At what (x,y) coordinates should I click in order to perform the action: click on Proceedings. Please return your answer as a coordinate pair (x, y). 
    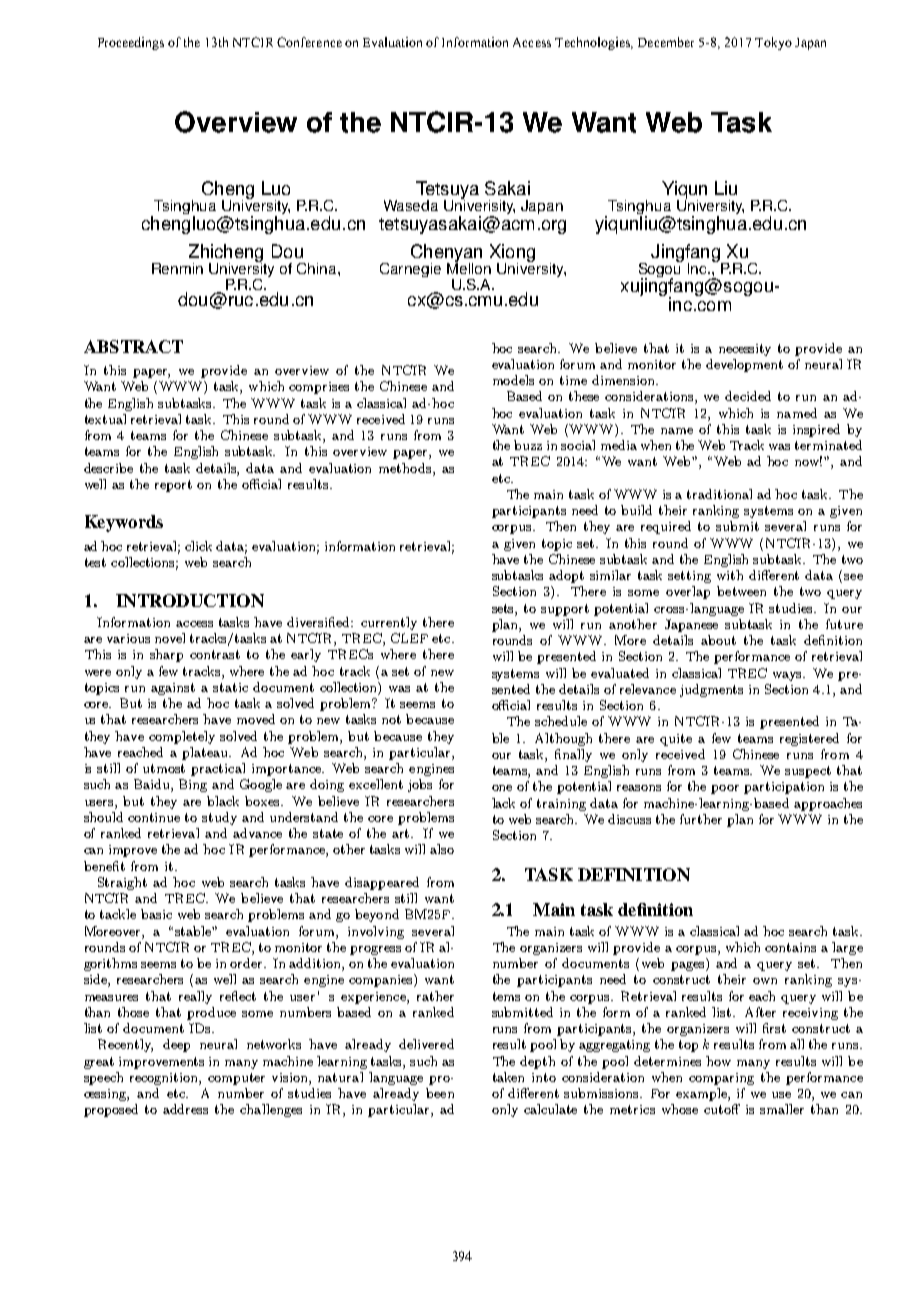
    Looking at the image, I should click on (131, 43).
